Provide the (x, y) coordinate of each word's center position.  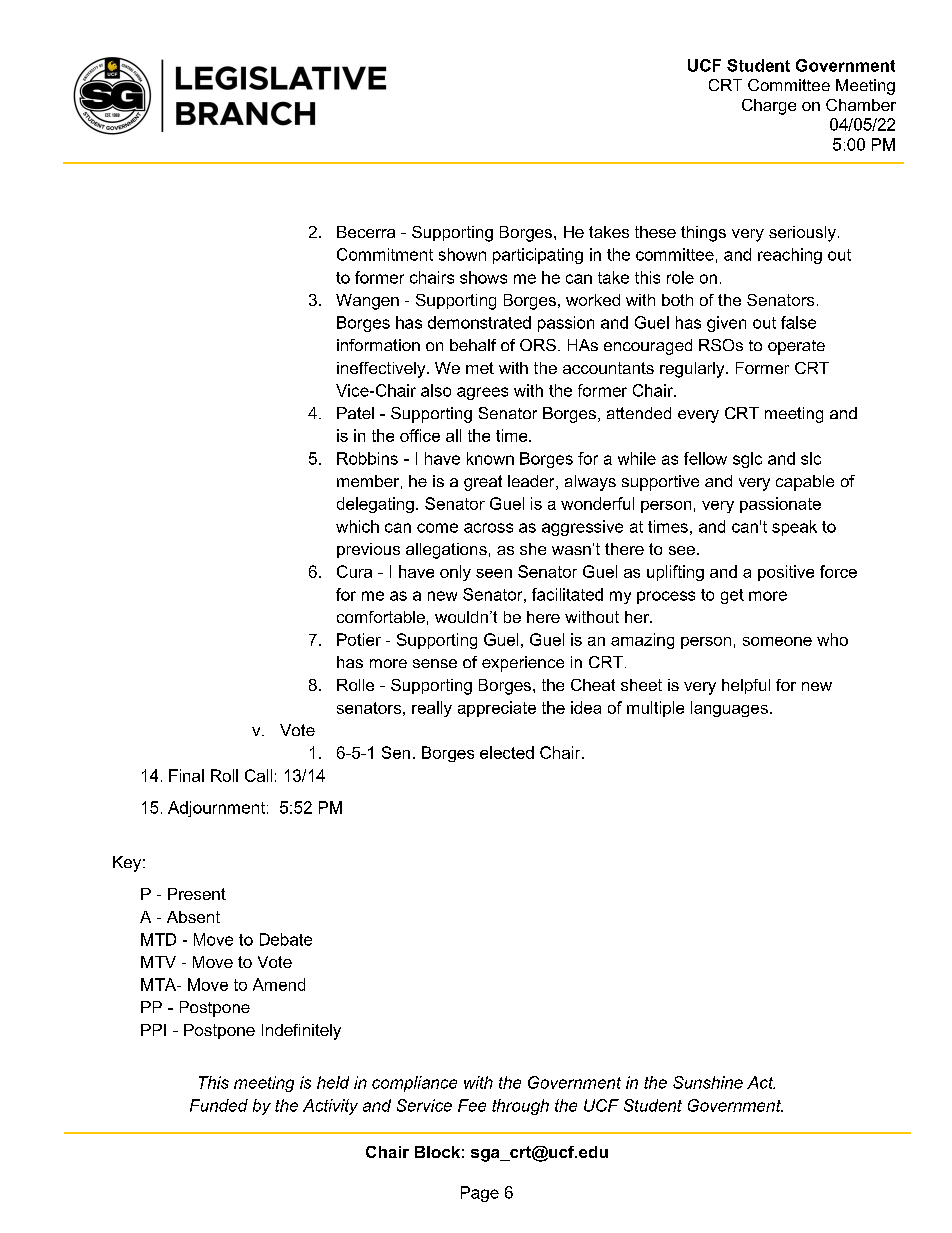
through (520, 1107)
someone (777, 641)
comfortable (381, 617)
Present (197, 894)
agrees (482, 393)
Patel (355, 413)
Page (480, 1194)
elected (507, 752)
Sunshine (708, 1082)
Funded (219, 1105)
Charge (769, 107)
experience (523, 664)
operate (796, 347)
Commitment (385, 254)
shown (462, 254)
